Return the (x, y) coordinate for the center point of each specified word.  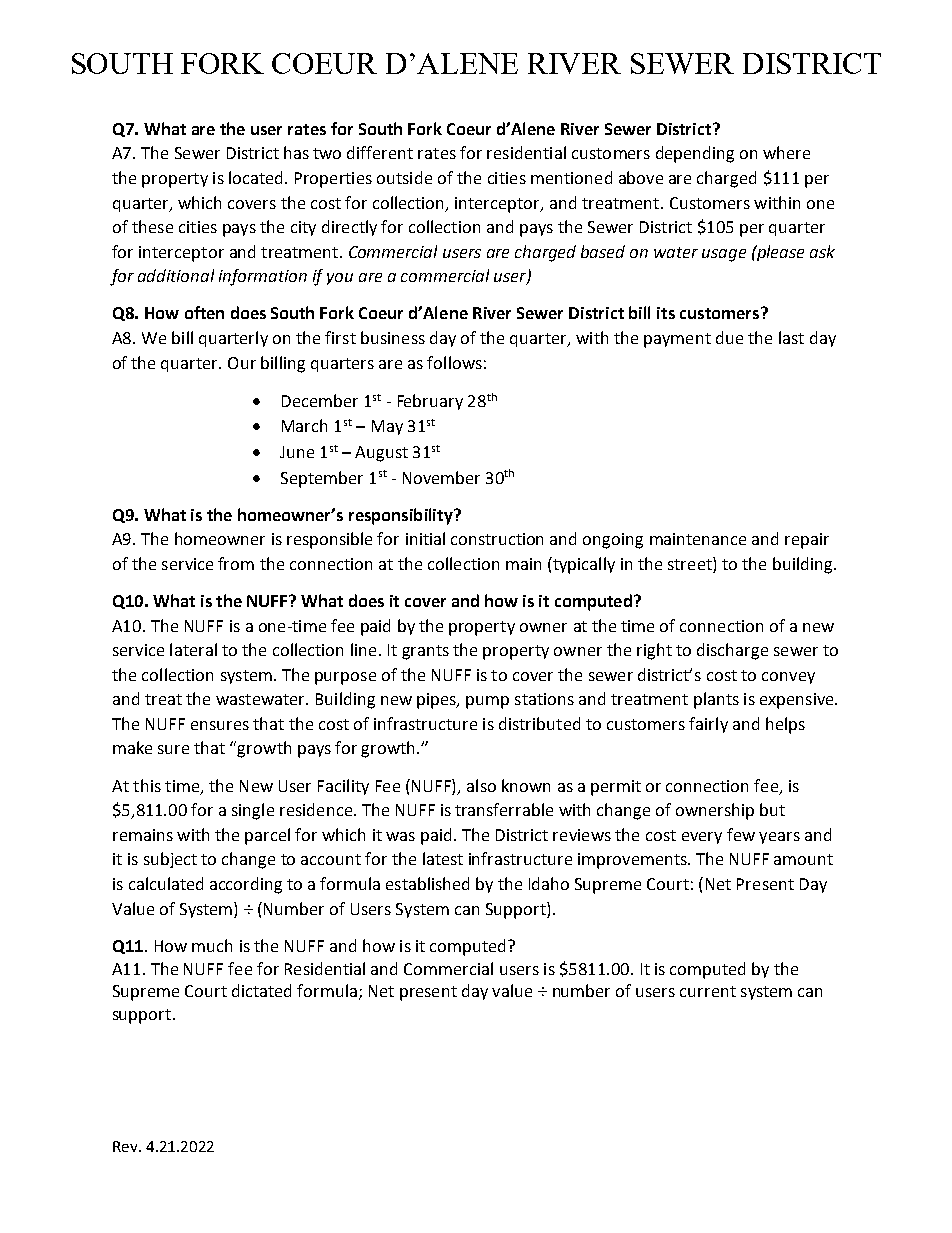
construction (497, 539)
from (236, 563)
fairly (708, 725)
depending (695, 154)
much (212, 945)
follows (454, 362)
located (255, 177)
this (147, 785)
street (691, 563)
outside (404, 177)
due (729, 337)
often (204, 312)
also (481, 785)
